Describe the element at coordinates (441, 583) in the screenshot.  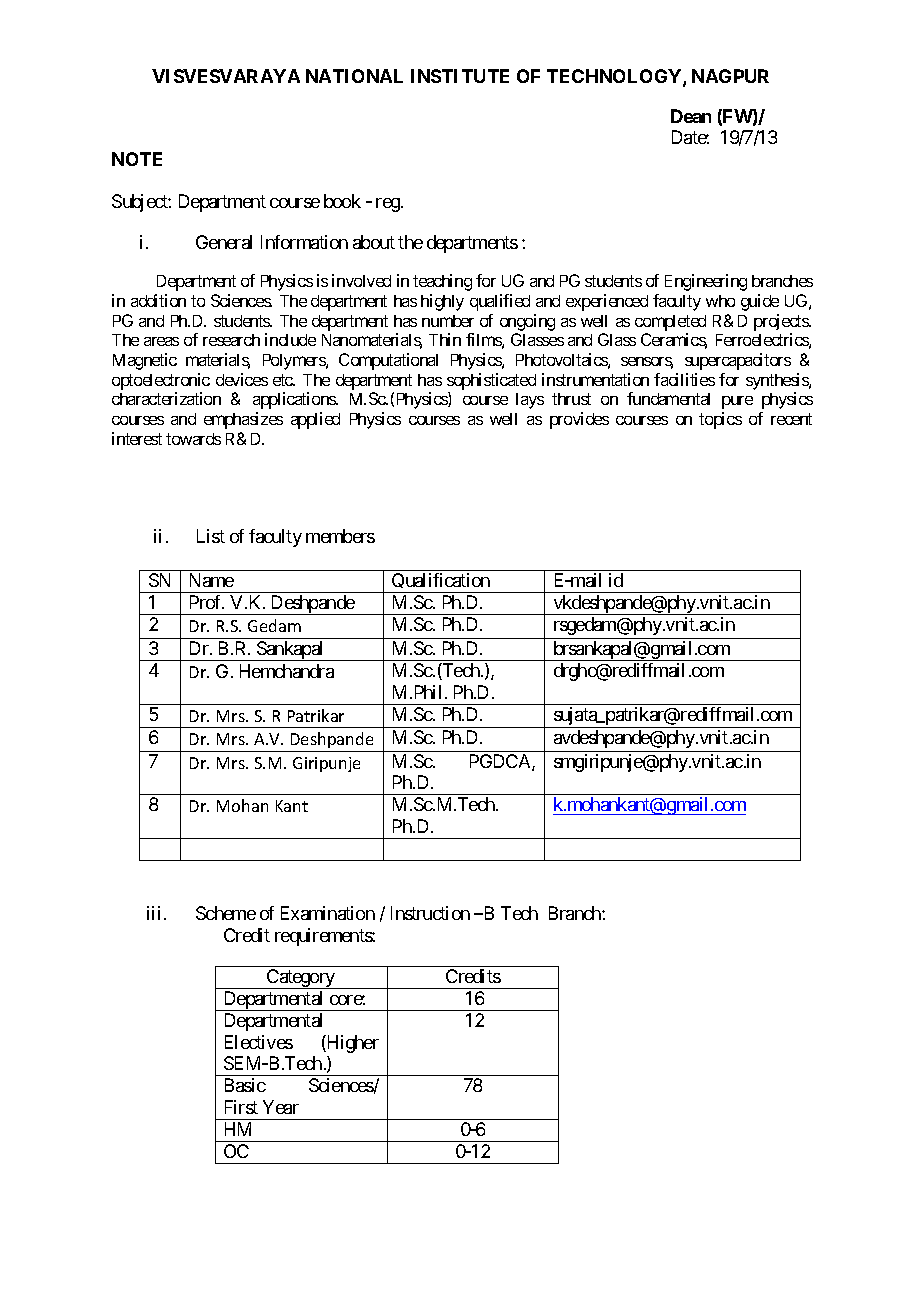
I see `Qualification` at that location.
